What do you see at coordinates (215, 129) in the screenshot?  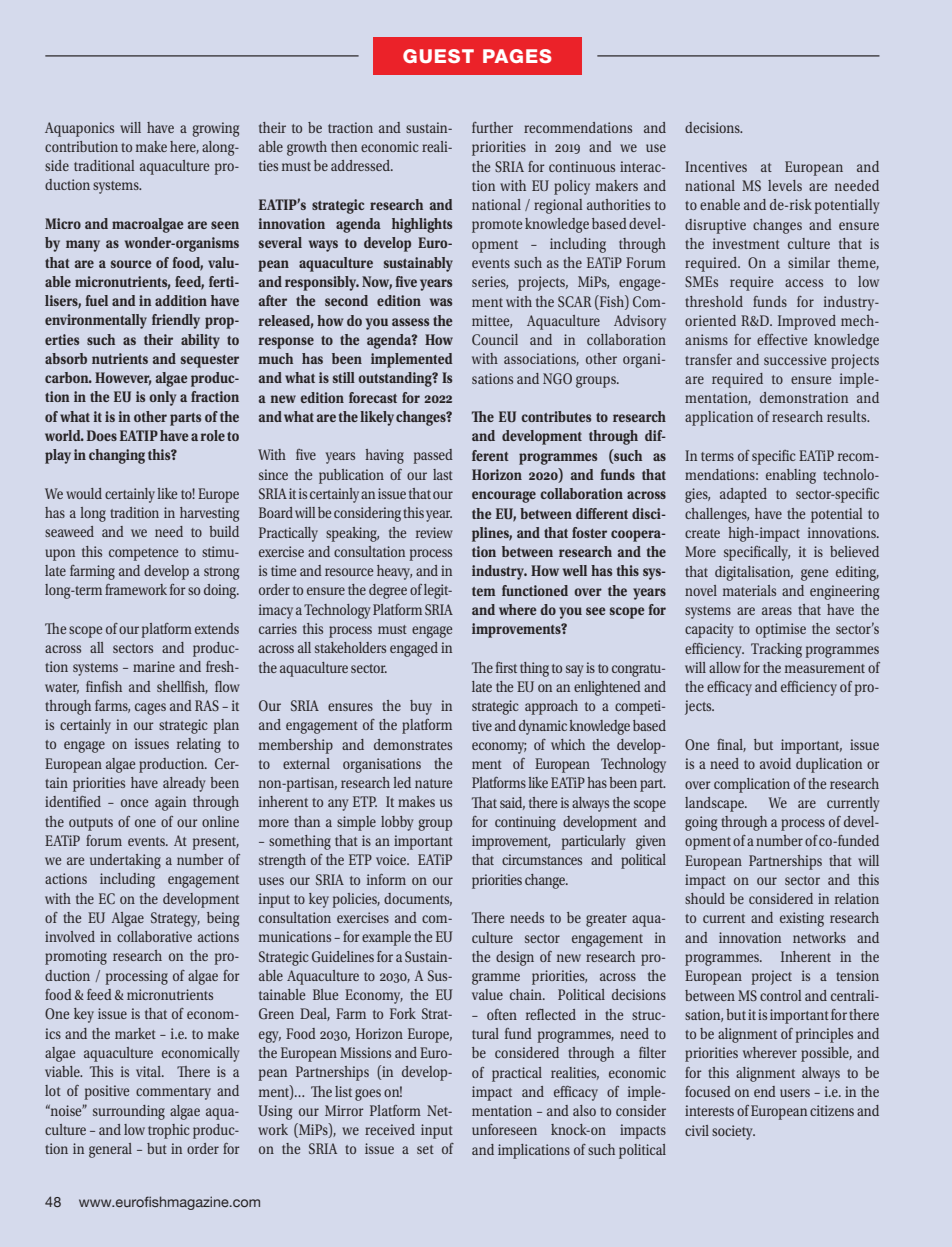 I see `growing` at bounding box center [215, 129].
